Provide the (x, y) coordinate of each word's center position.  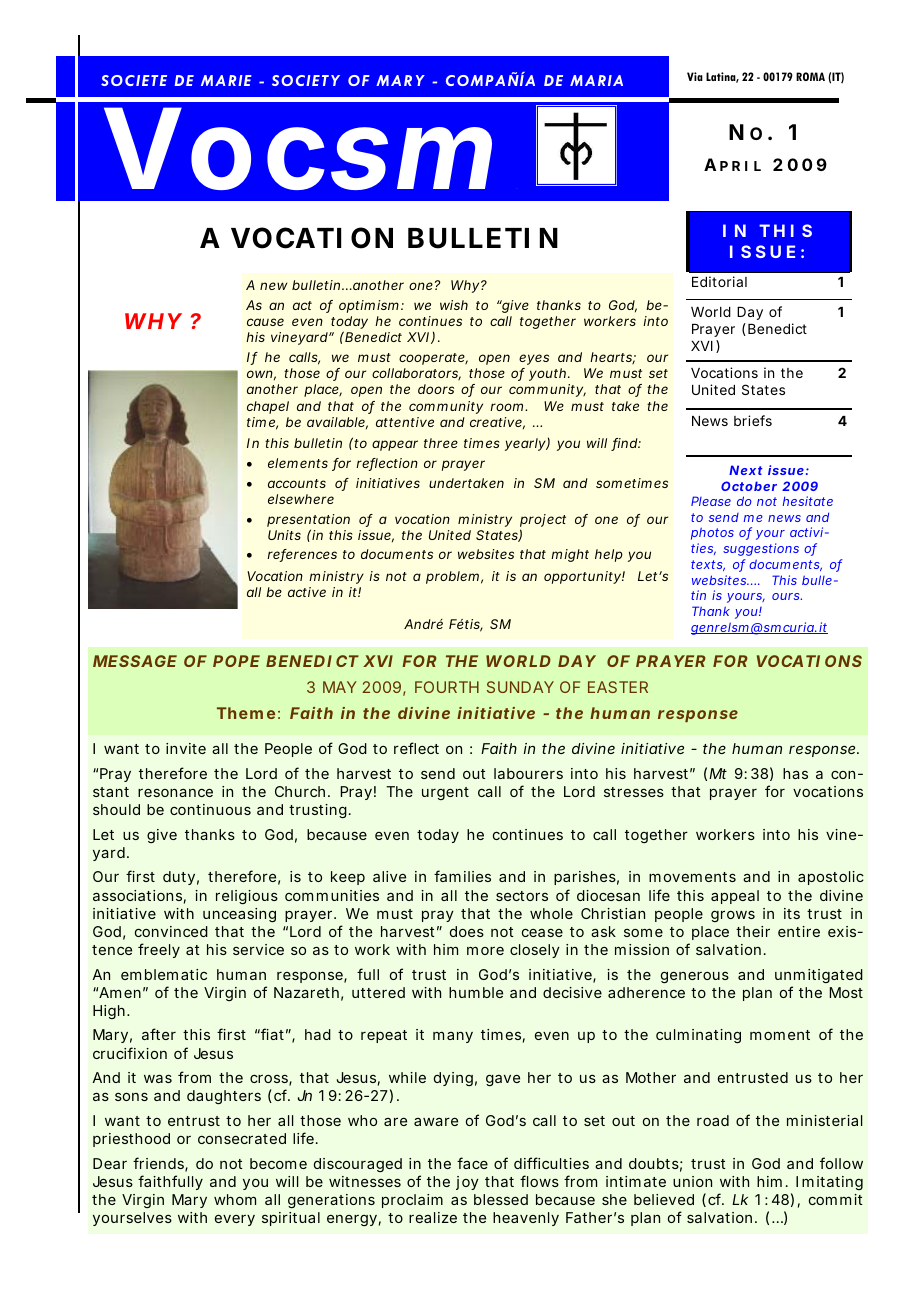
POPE (236, 661)
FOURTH (447, 687)
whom (235, 1199)
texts (708, 565)
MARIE (226, 80)
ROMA (810, 76)
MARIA (596, 80)
